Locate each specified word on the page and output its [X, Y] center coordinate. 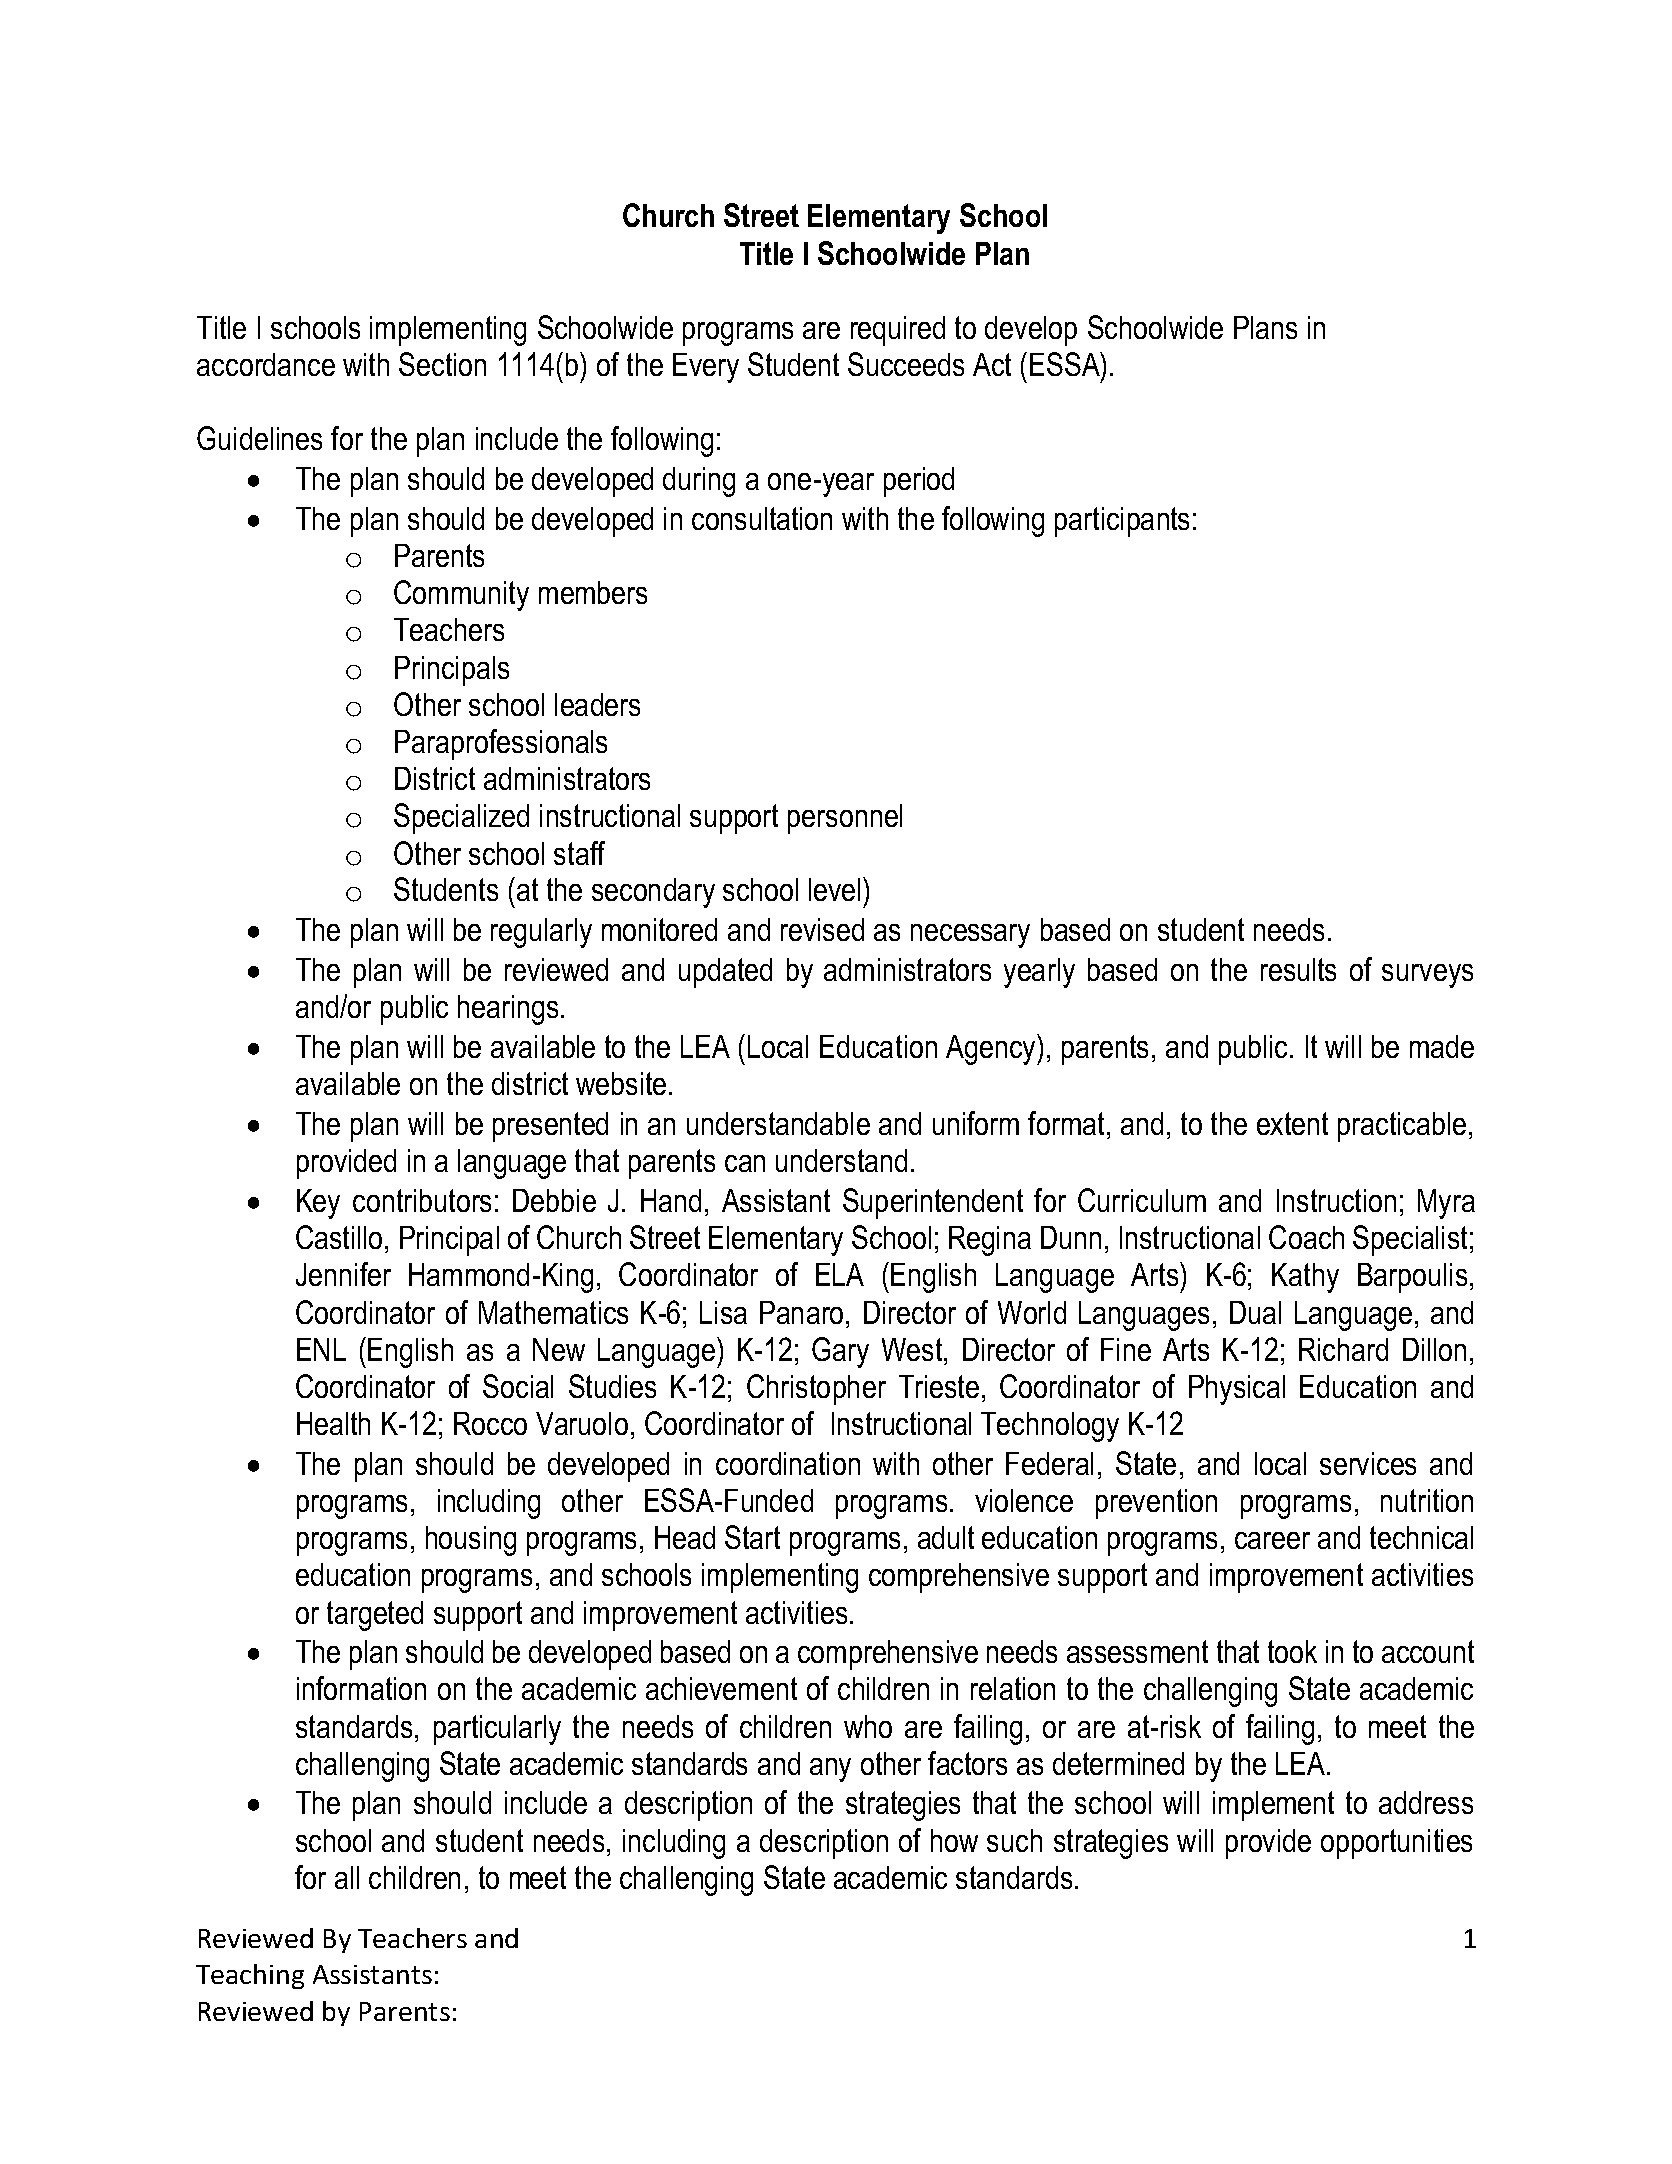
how [954, 1840]
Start [752, 1537]
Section [442, 364]
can [745, 1163]
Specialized [461, 818]
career [1272, 1540]
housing [471, 1541]
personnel [845, 819]
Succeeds [906, 364]
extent [1292, 1123]
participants [1122, 522]
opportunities [1396, 1844]
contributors [422, 1200]
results [1298, 969]
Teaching [250, 1976]
